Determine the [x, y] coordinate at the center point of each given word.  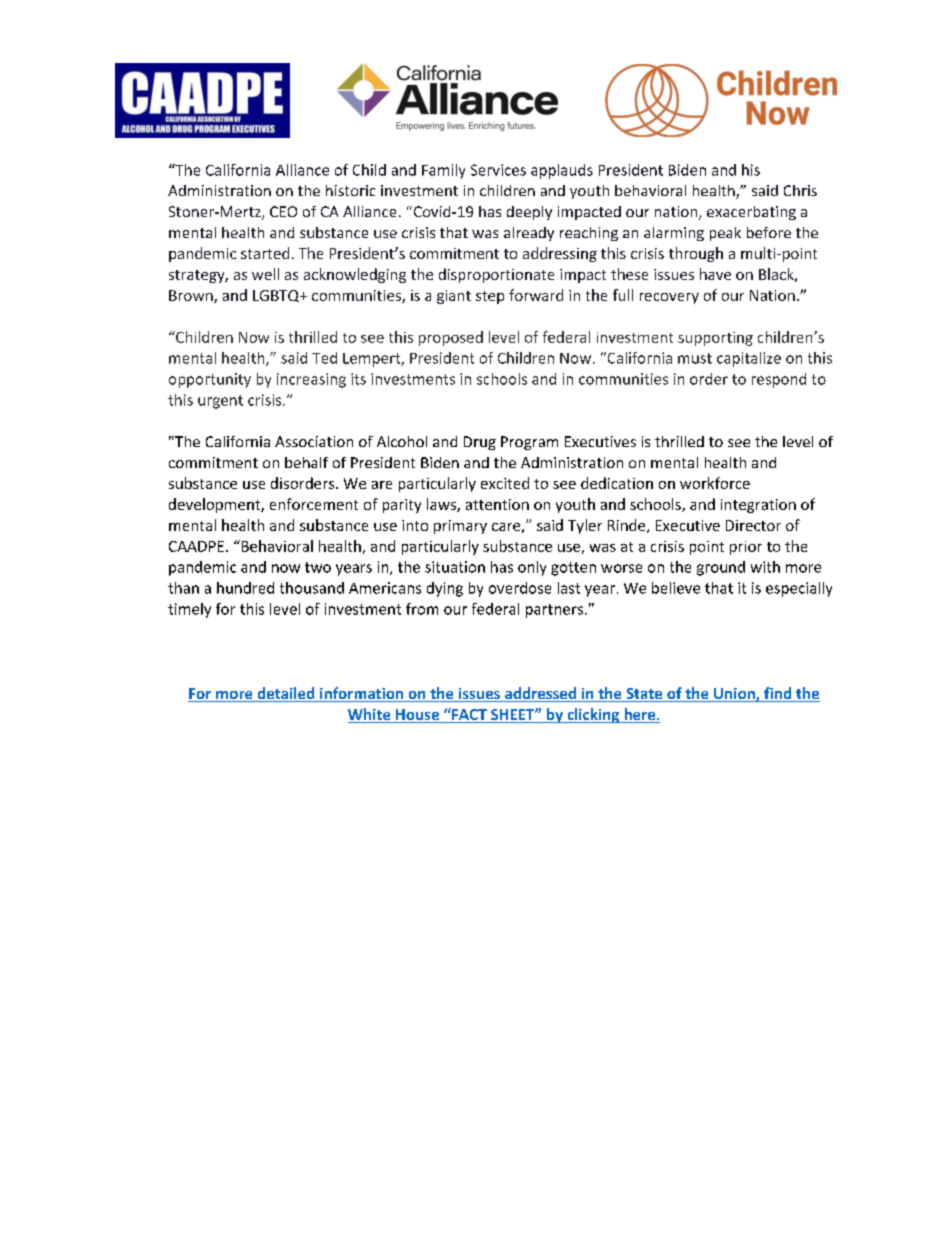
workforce [715, 483]
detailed [286, 694]
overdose [520, 588]
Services [498, 170]
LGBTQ [277, 296]
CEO [283, 211]
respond [779, 380]
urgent [220, 402]
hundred [245, 588]
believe [676, 588]
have [715, 274]
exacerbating [751, 213]
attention [497, 504]
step [490, 297]
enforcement [314, 504]
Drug [480, 443]
